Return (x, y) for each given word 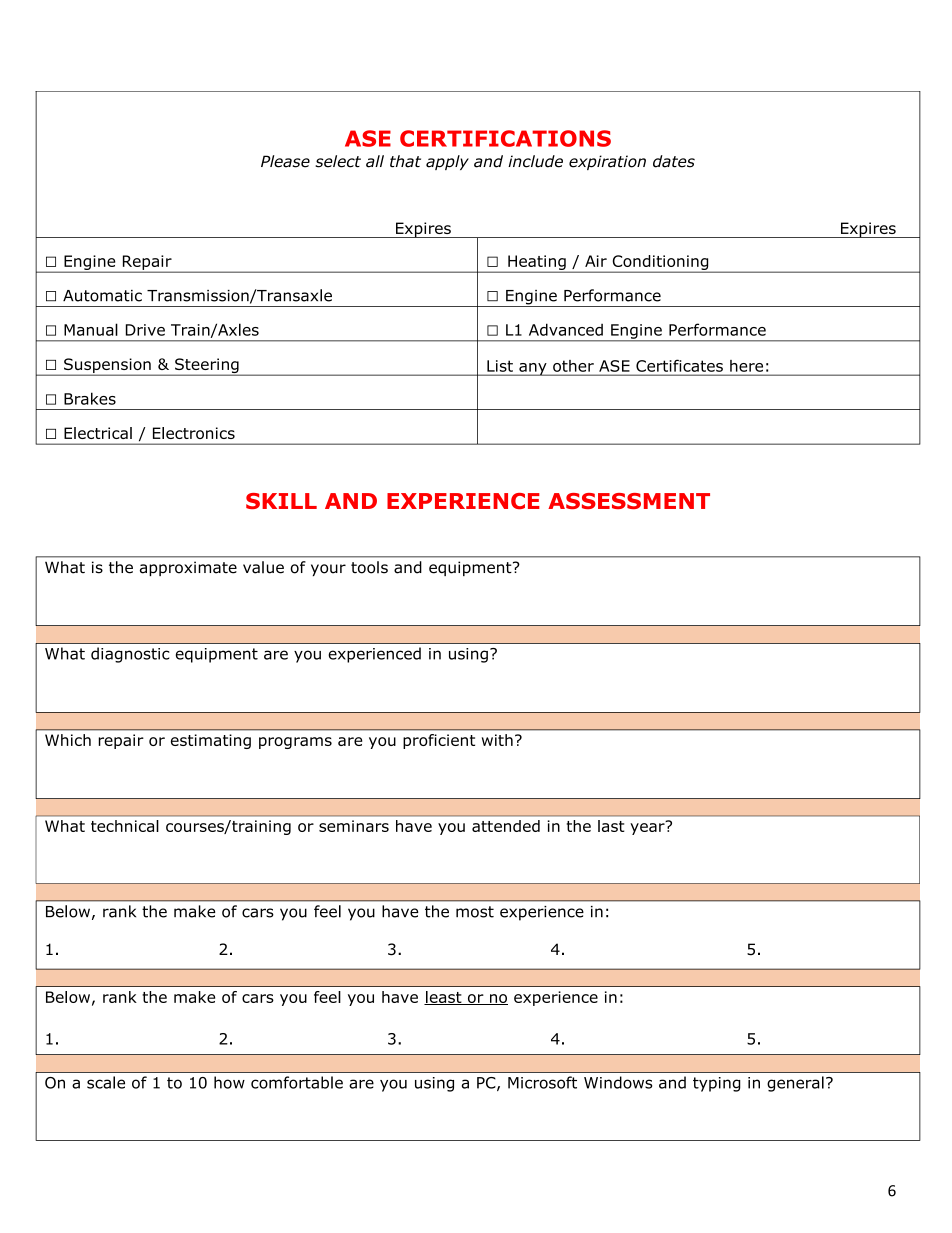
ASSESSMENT (629, 501)
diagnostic (130, 655)
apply (447, 162)
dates (674, 161)
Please (285, 161)
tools (369, 567)
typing (717, 1084)
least (444, 998)
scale (106, 1082)
